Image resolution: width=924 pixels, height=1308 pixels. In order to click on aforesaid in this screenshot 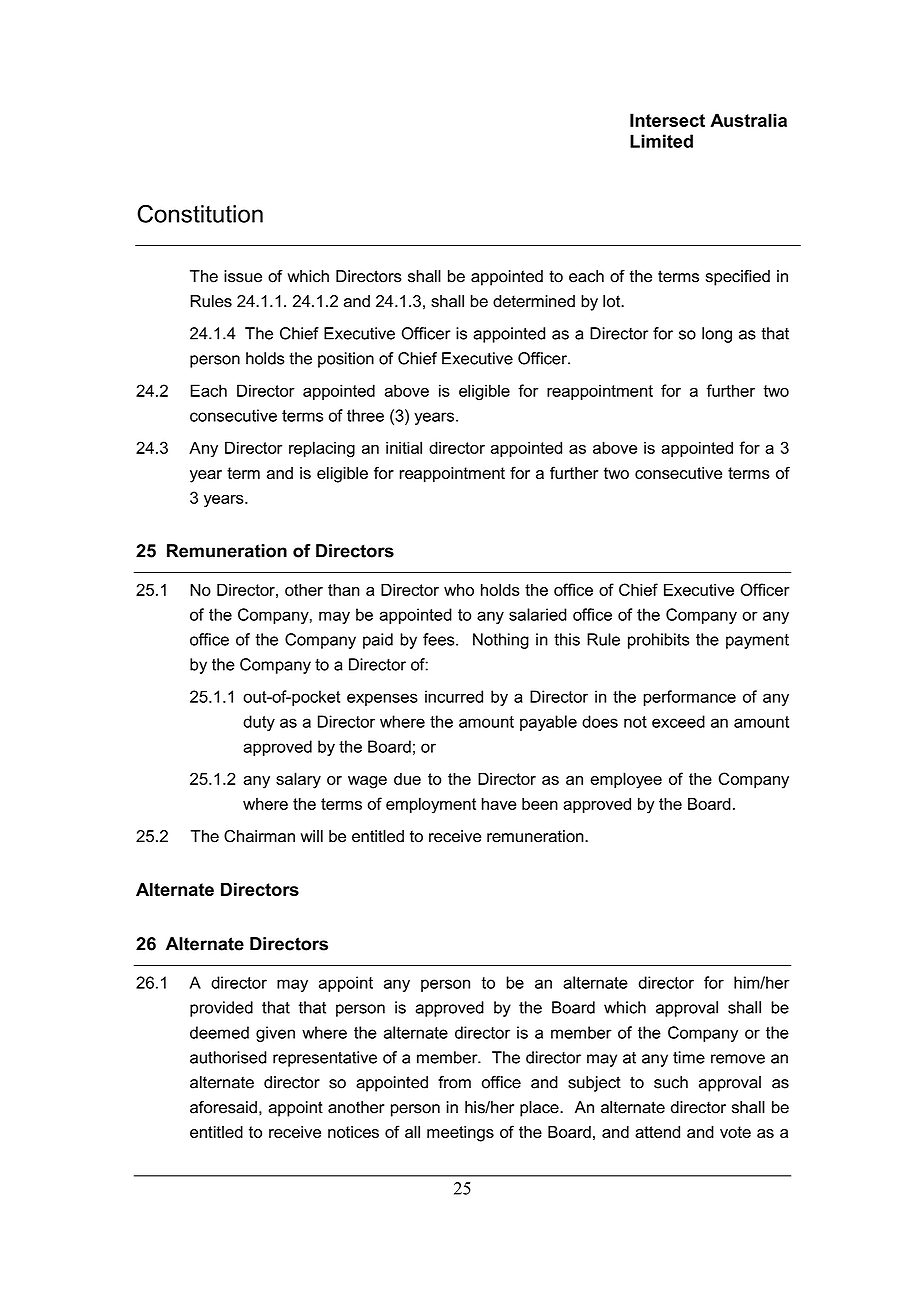, I will do `click(223, 1107)`.
